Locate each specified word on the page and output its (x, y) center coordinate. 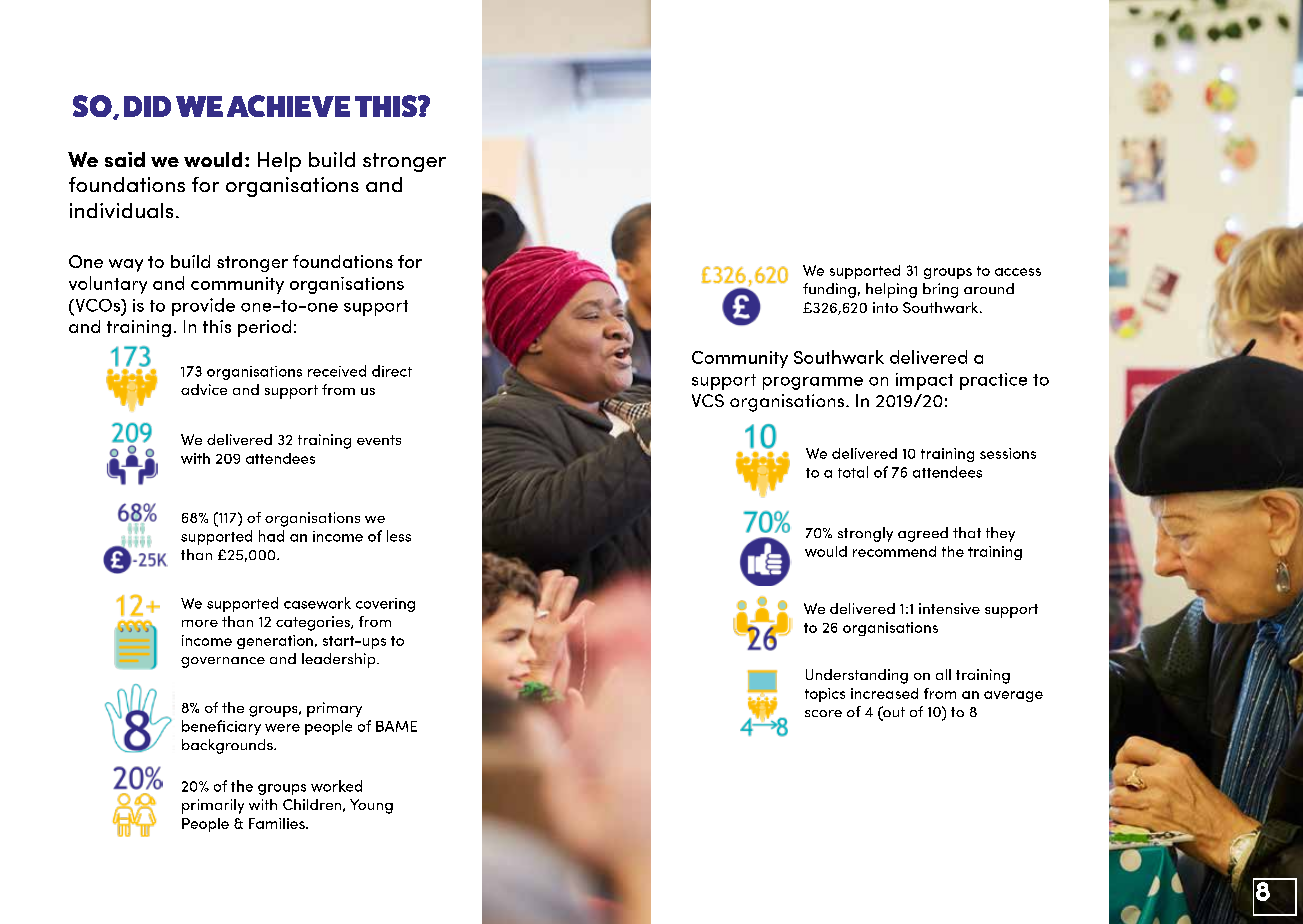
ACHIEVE (288, 106)
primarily (213, 806)
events (379, 440)
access (1018, 272)
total (853, 472)
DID (147, 106)
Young (371, 806)
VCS (708, 400)
